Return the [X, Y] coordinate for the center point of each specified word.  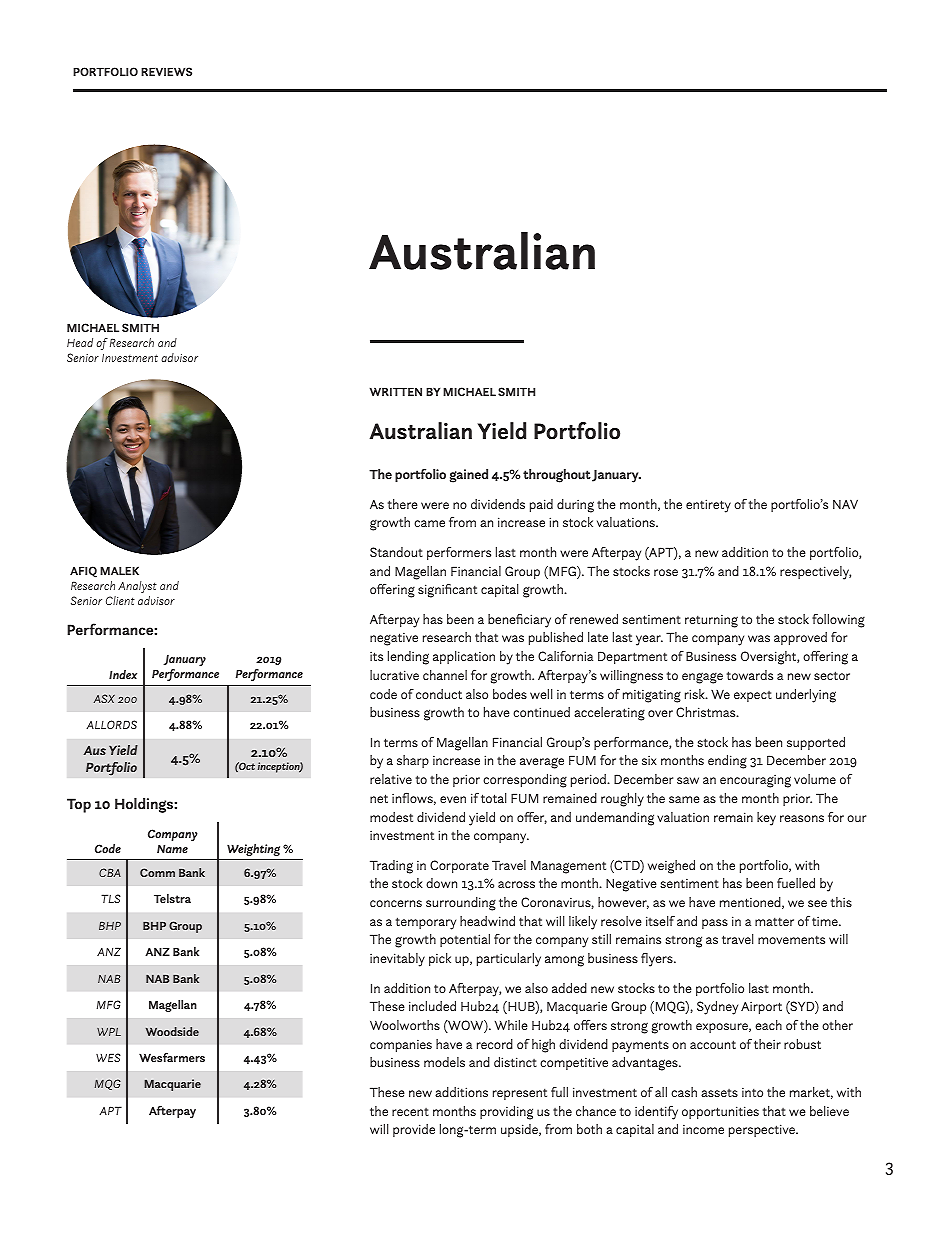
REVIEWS [166, 71]
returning [711, 621]
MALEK [119, 570]
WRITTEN [396, 391]
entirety [708, 506]
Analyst [137, 587]
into [752, 1092]
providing [506, 1113]
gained [469, 476]
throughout [557, 476]
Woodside [172, 1031]
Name [172, 848]
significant [447, 591]
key [766, 819]
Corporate [459, 866]
